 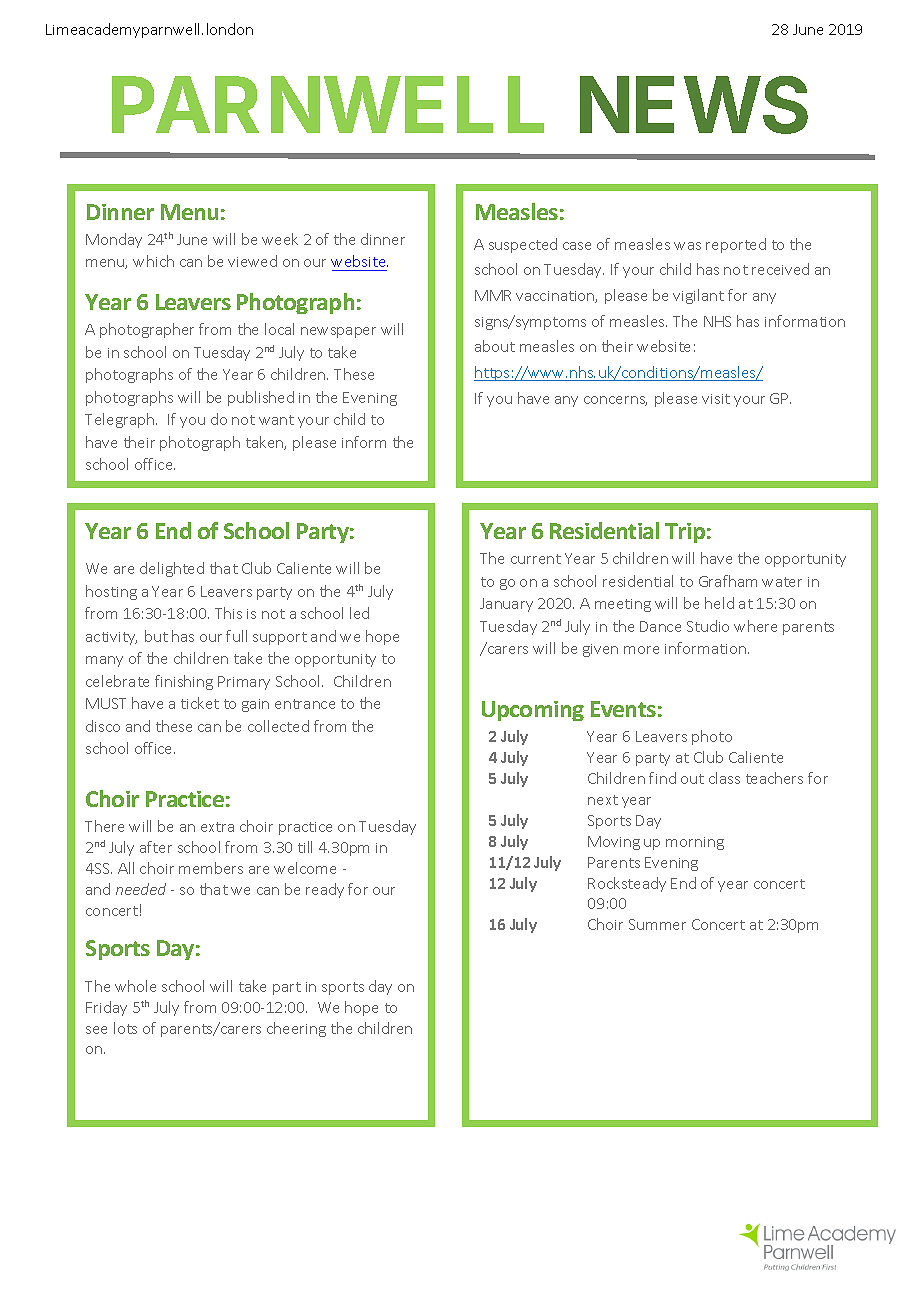 I want to click on was, so click(x=687, y=246).
